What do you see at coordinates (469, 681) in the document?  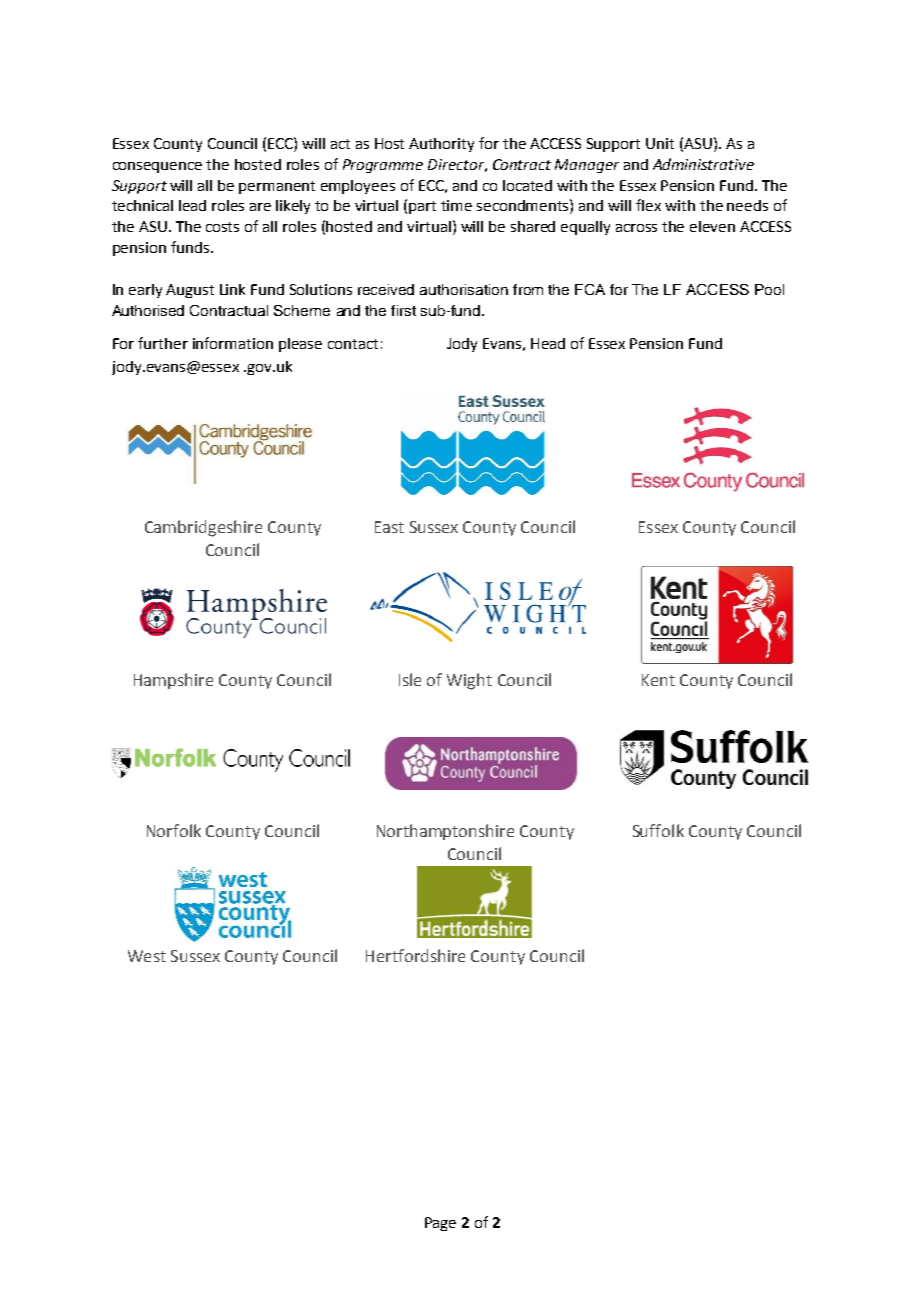 I see `Wight` at bounding box center [469, 681].
